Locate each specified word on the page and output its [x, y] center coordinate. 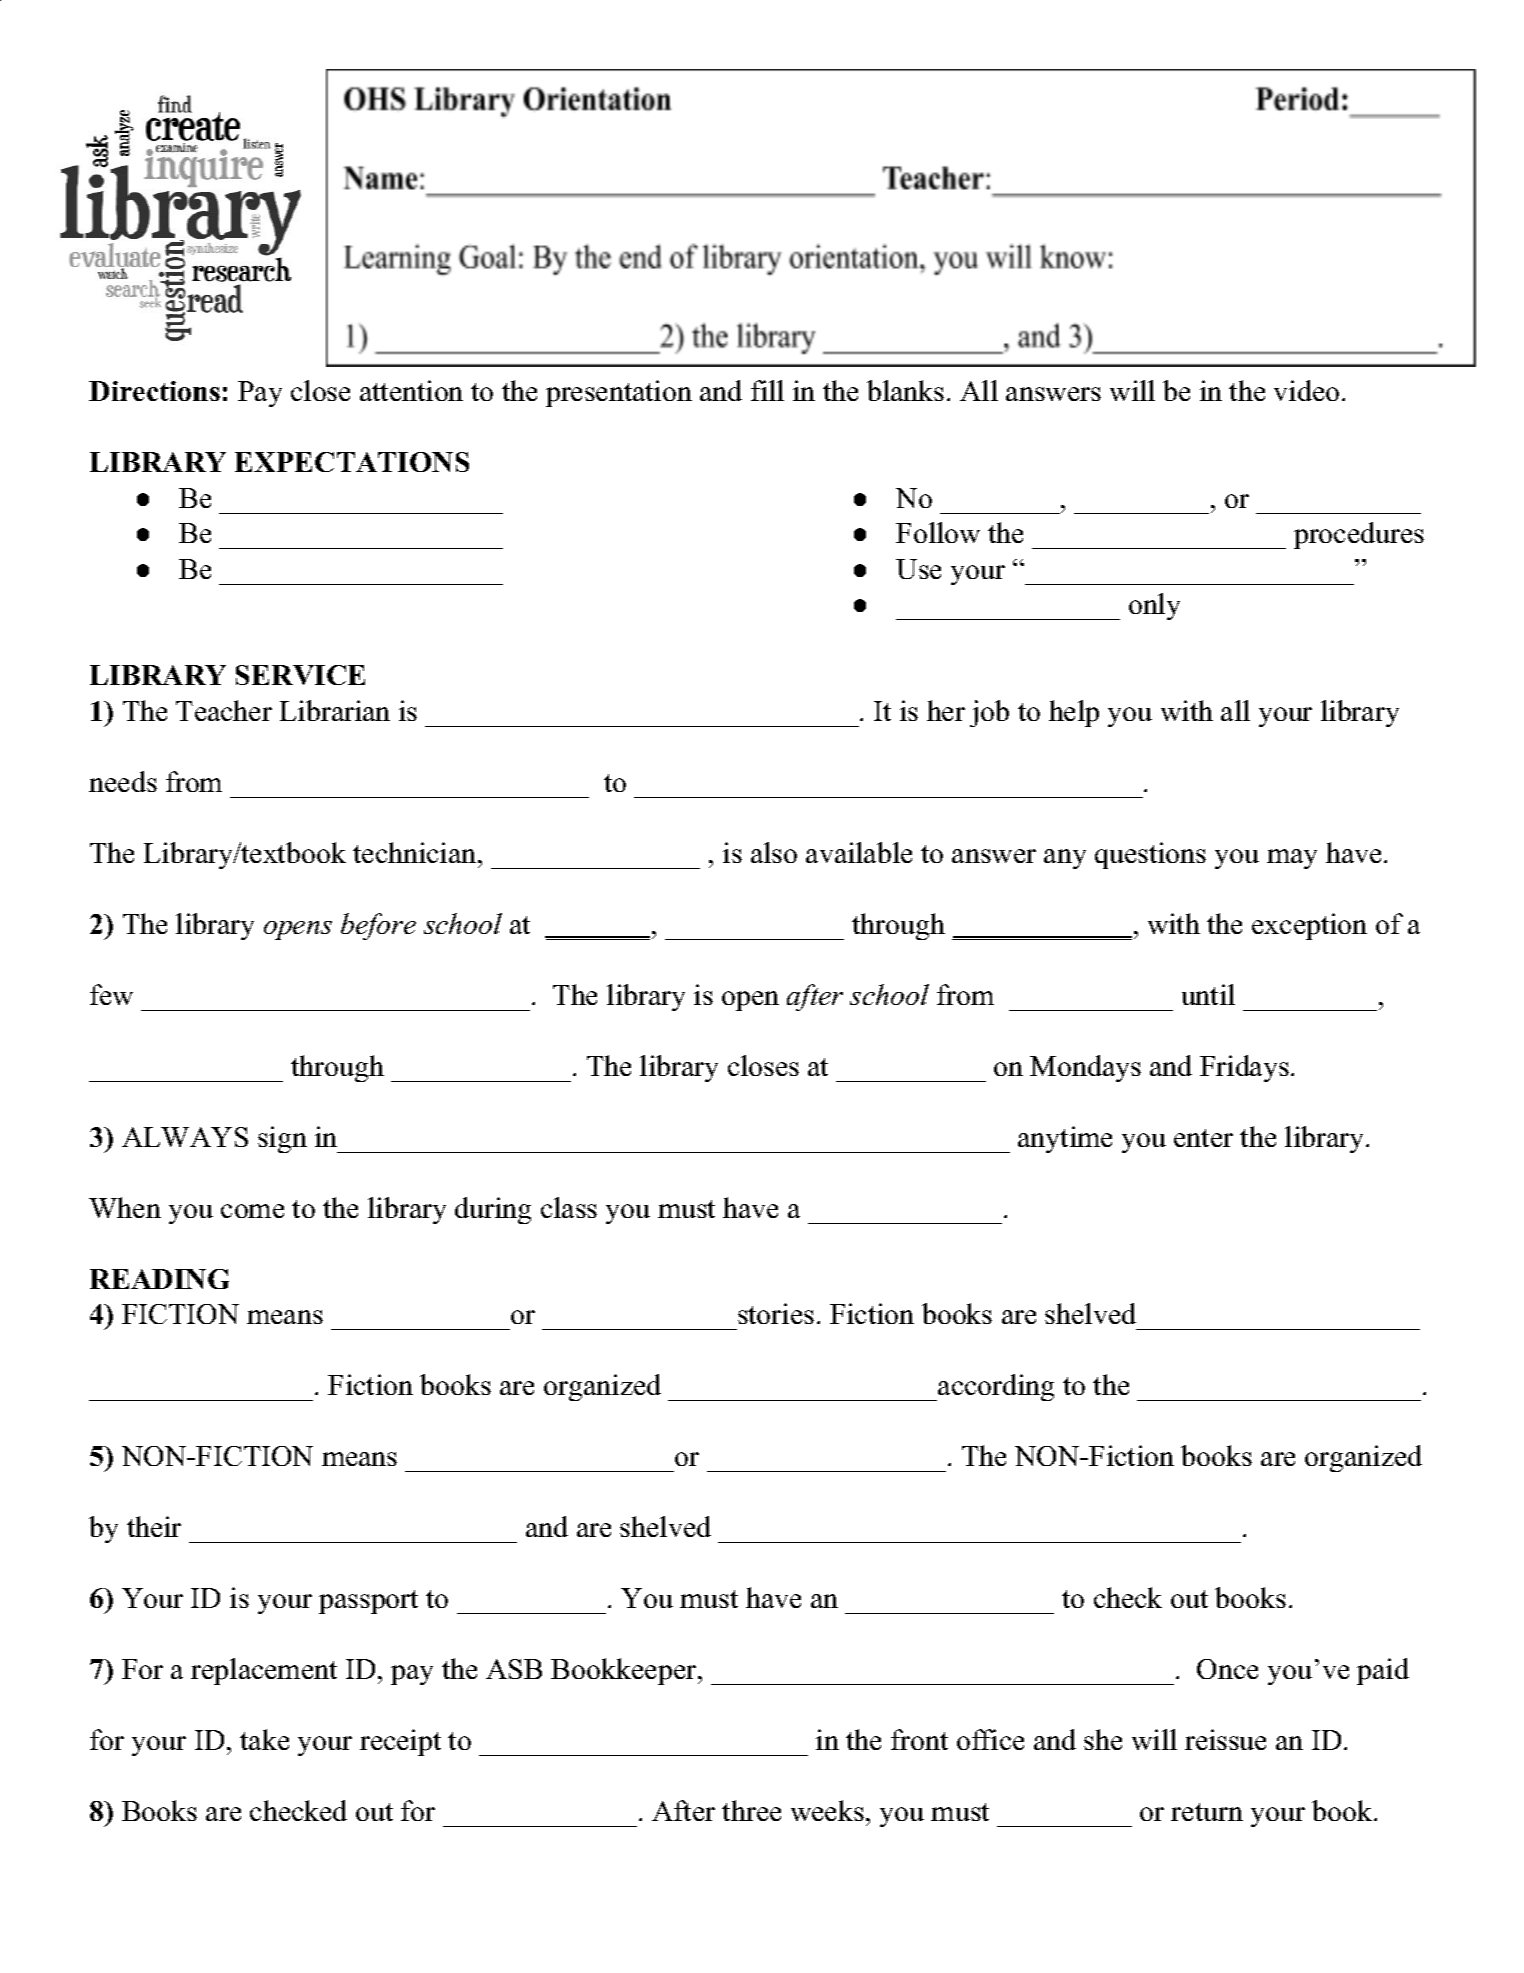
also [774, 852]
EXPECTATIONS [352, 462]
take [264, 1739]
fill [767, 390]
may [1292, 859]
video [1306, 390]
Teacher [224, 710]
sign [282, 1139]
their [154, 1526]
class [569, 1207]
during [493, 1210]
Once [1227, 1669]
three [751, 1810]
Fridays [1244, 1068]
